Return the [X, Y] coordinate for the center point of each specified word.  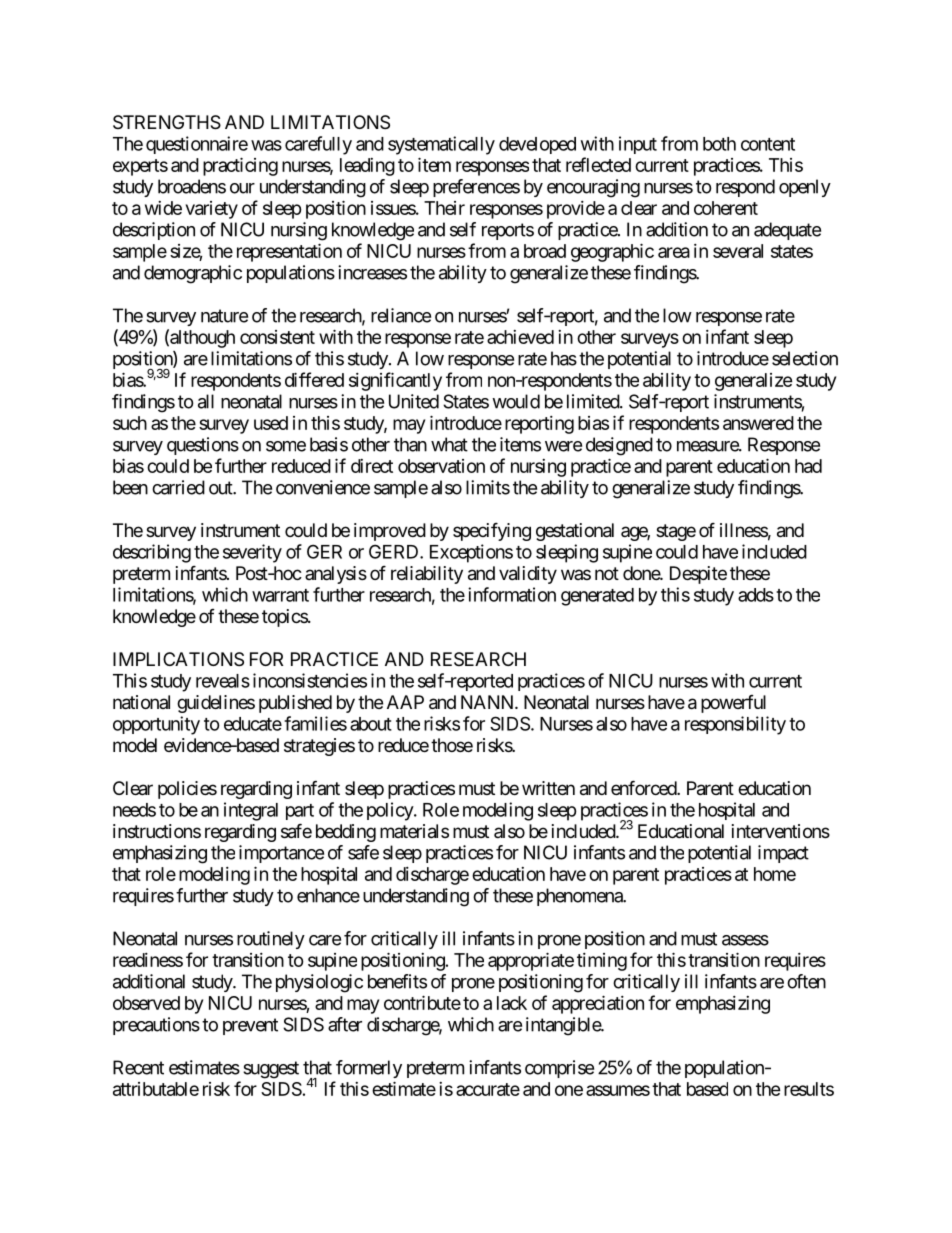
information [512, 594]
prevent [250, 1026]
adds [756, 595]
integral [251, 811]
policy [391, 811]
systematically [441, 145]
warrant [280, 595]
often [806, 981]
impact [783, 854]
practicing [240, 166]
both [719, 144]
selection [805, 358]
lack [512, 1003]
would [516, 401]
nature [224, 316]
